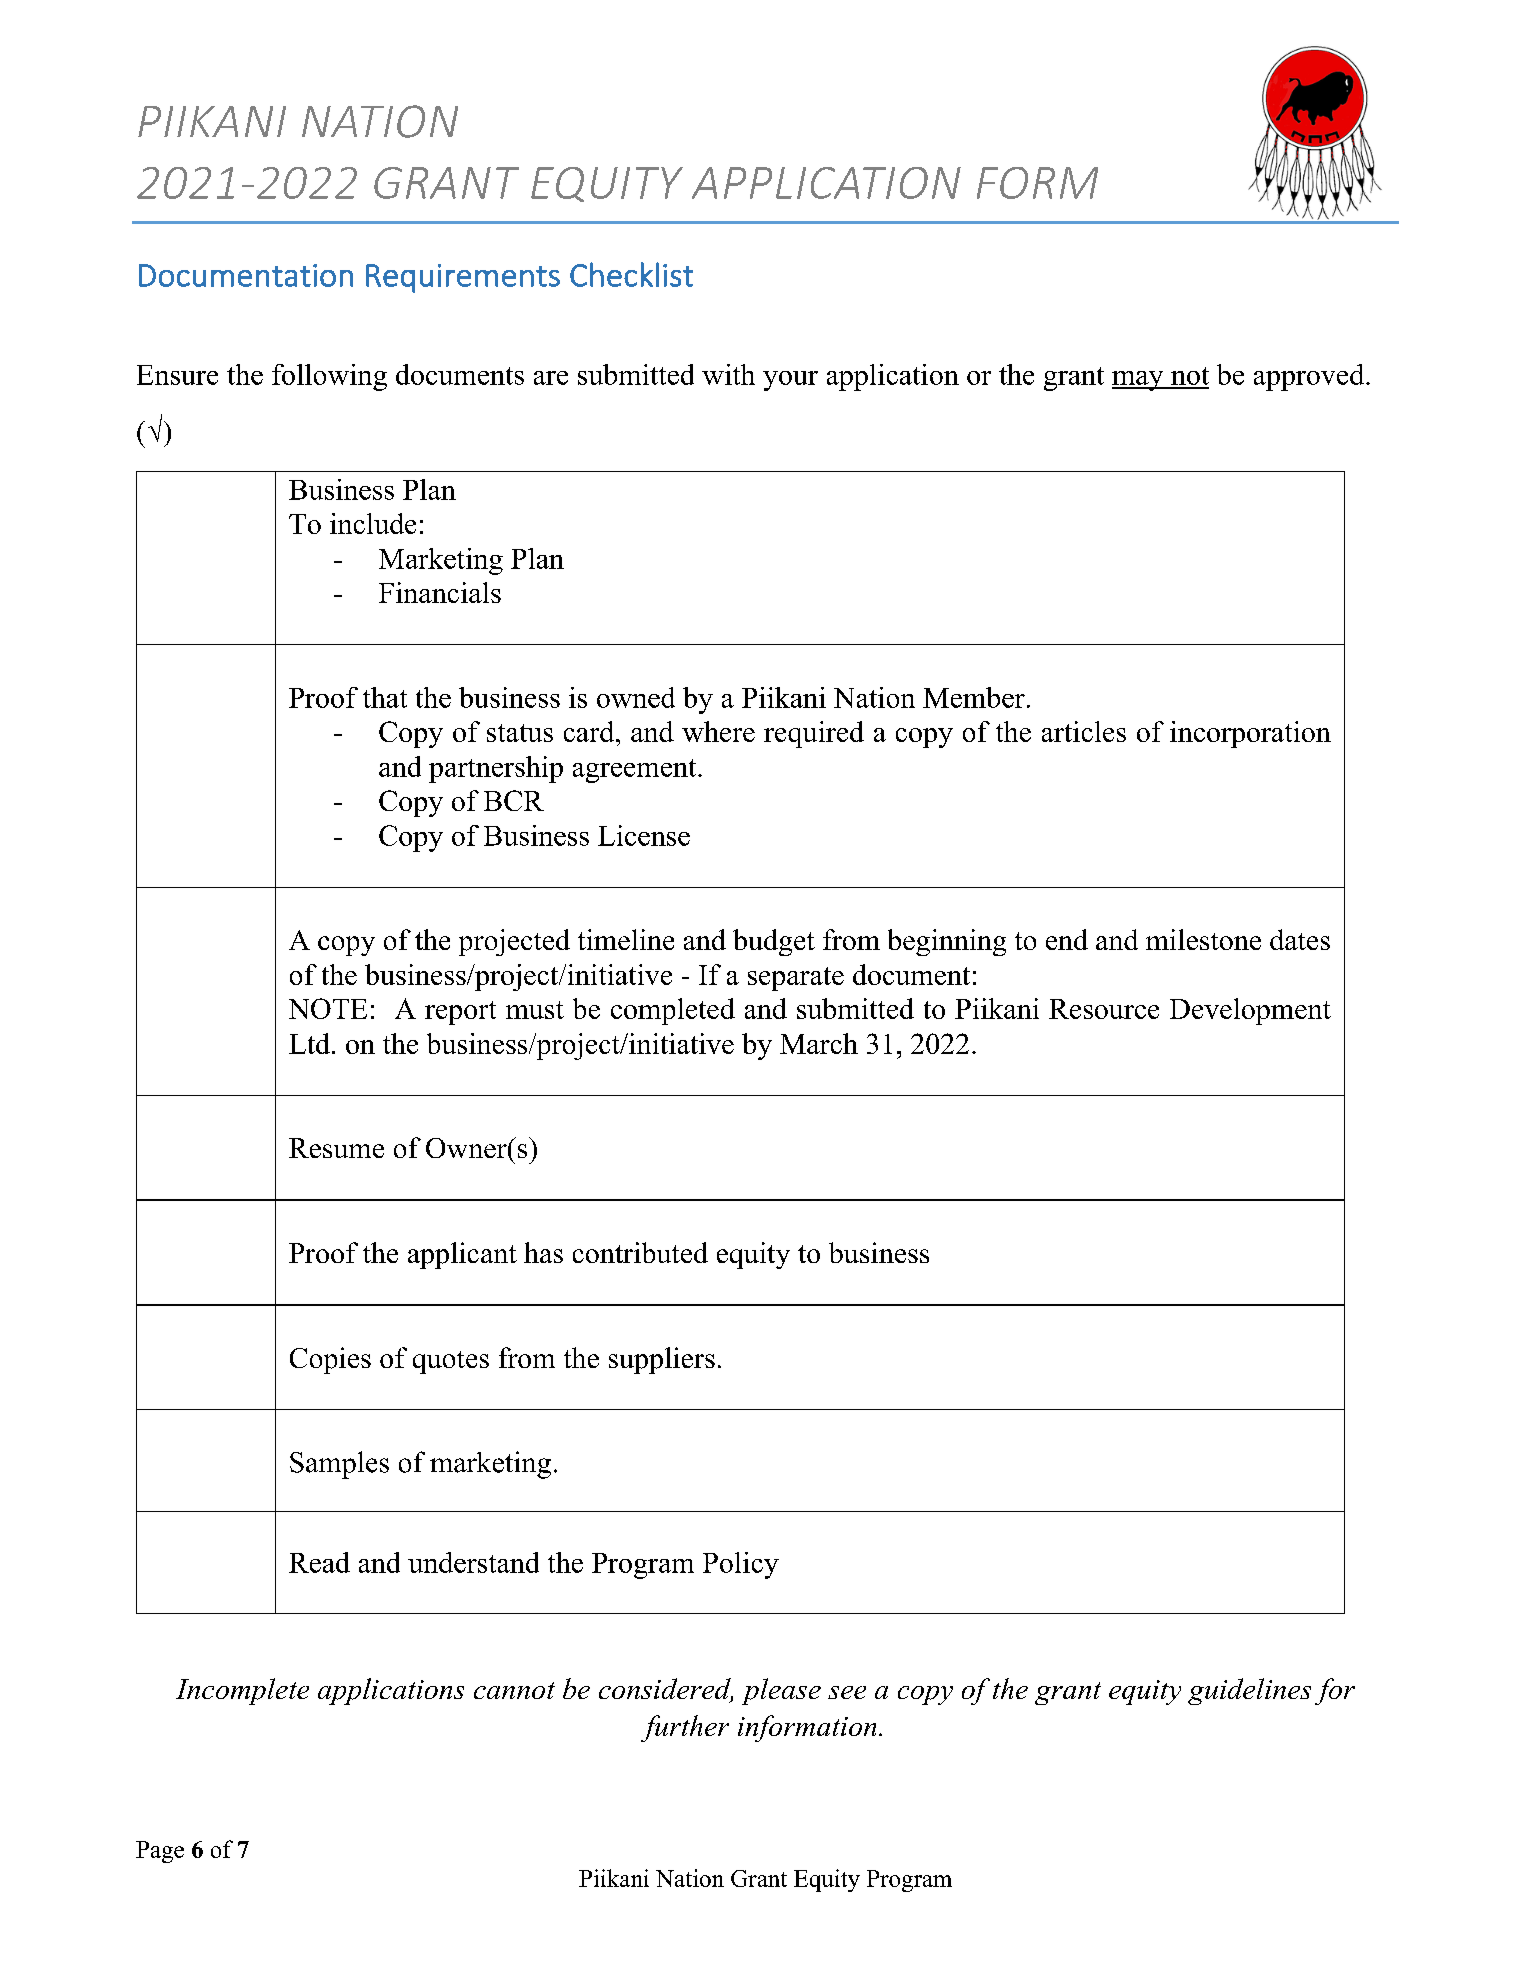  Describe the element at coordinates (160, 1852) in the image. I see `Page` at that location.
